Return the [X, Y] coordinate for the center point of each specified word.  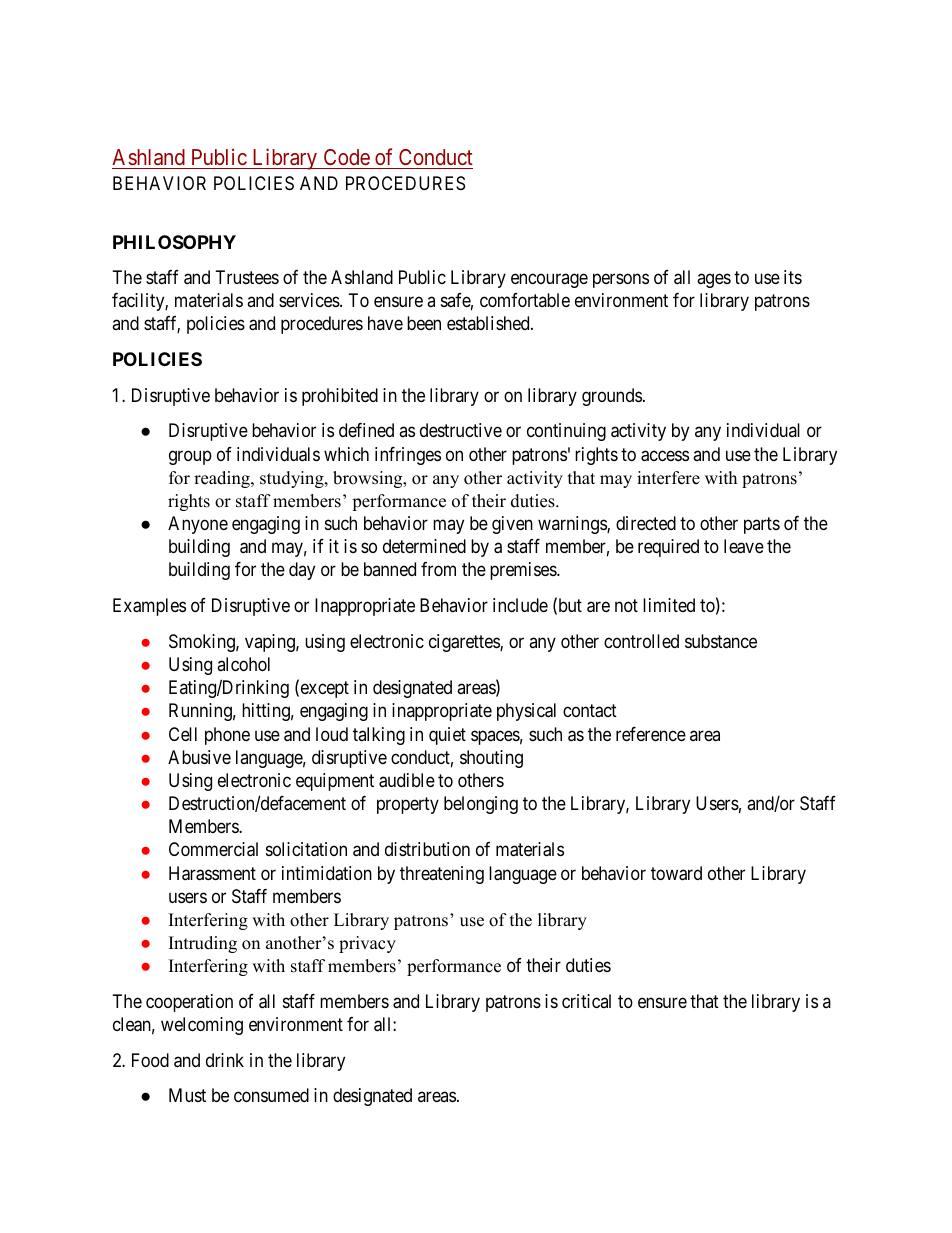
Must [187, 1095]
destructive [461, 430]
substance [721, 641]
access [665, 456]
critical [586, 1001]
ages [714, 280]
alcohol [243, 664]
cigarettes [465, 643]
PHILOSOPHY [174, 242]
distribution [427, 849]
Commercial [213, 849]
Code [347, 157]
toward [676, 873]
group [190, 457]
